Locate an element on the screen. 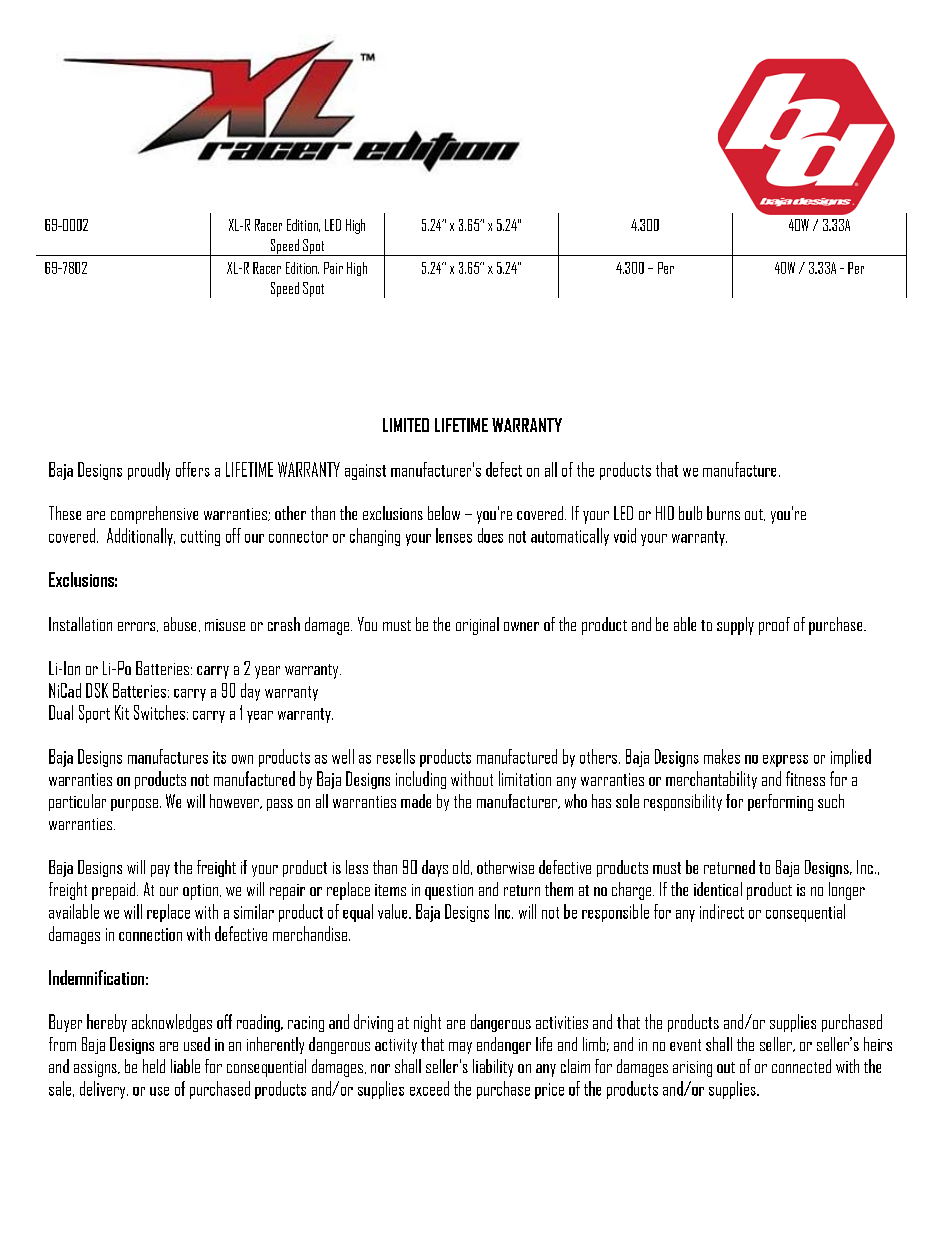  LIMITED is located at coordinates (406, 425).
